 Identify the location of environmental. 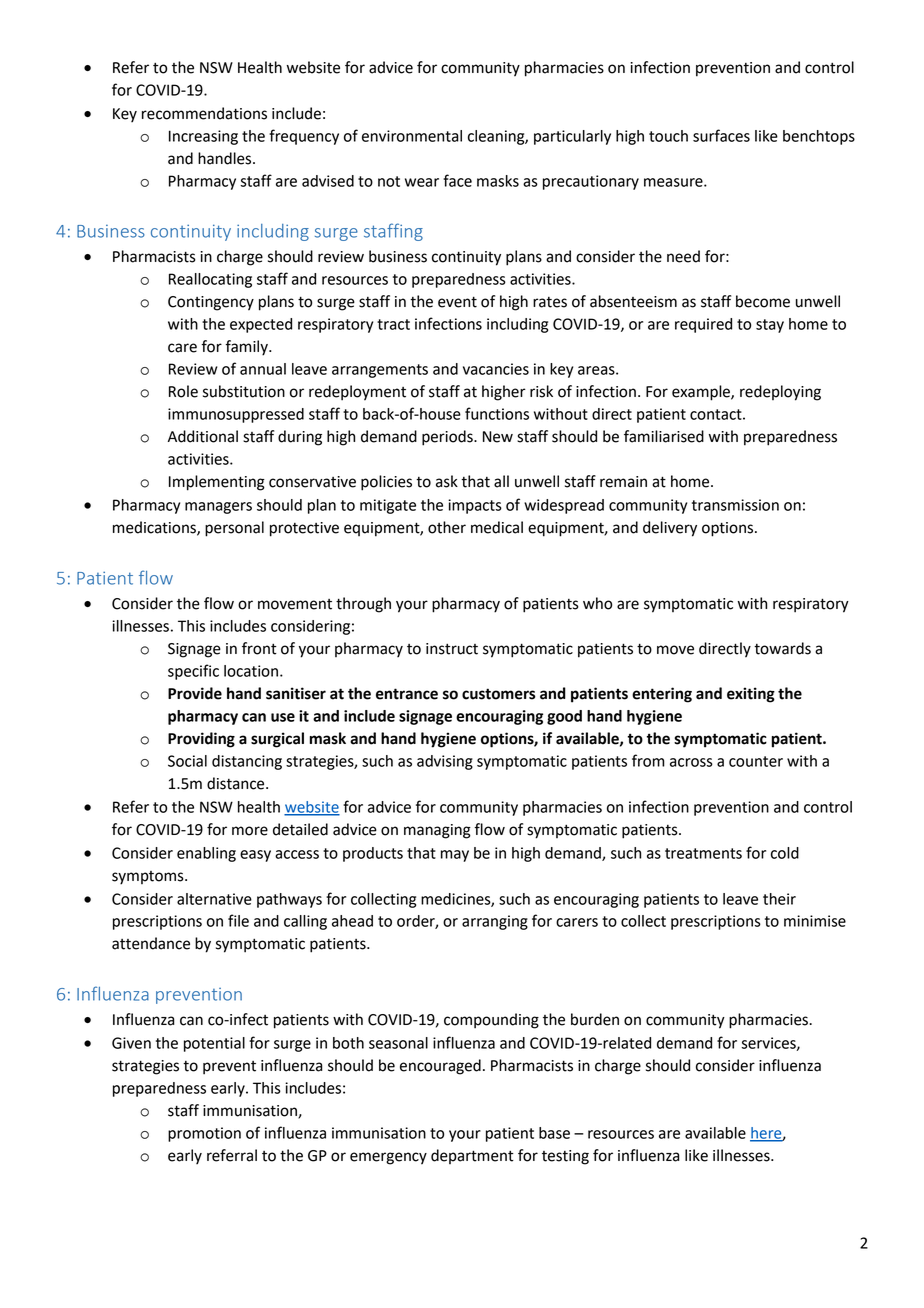
(412, 136).
